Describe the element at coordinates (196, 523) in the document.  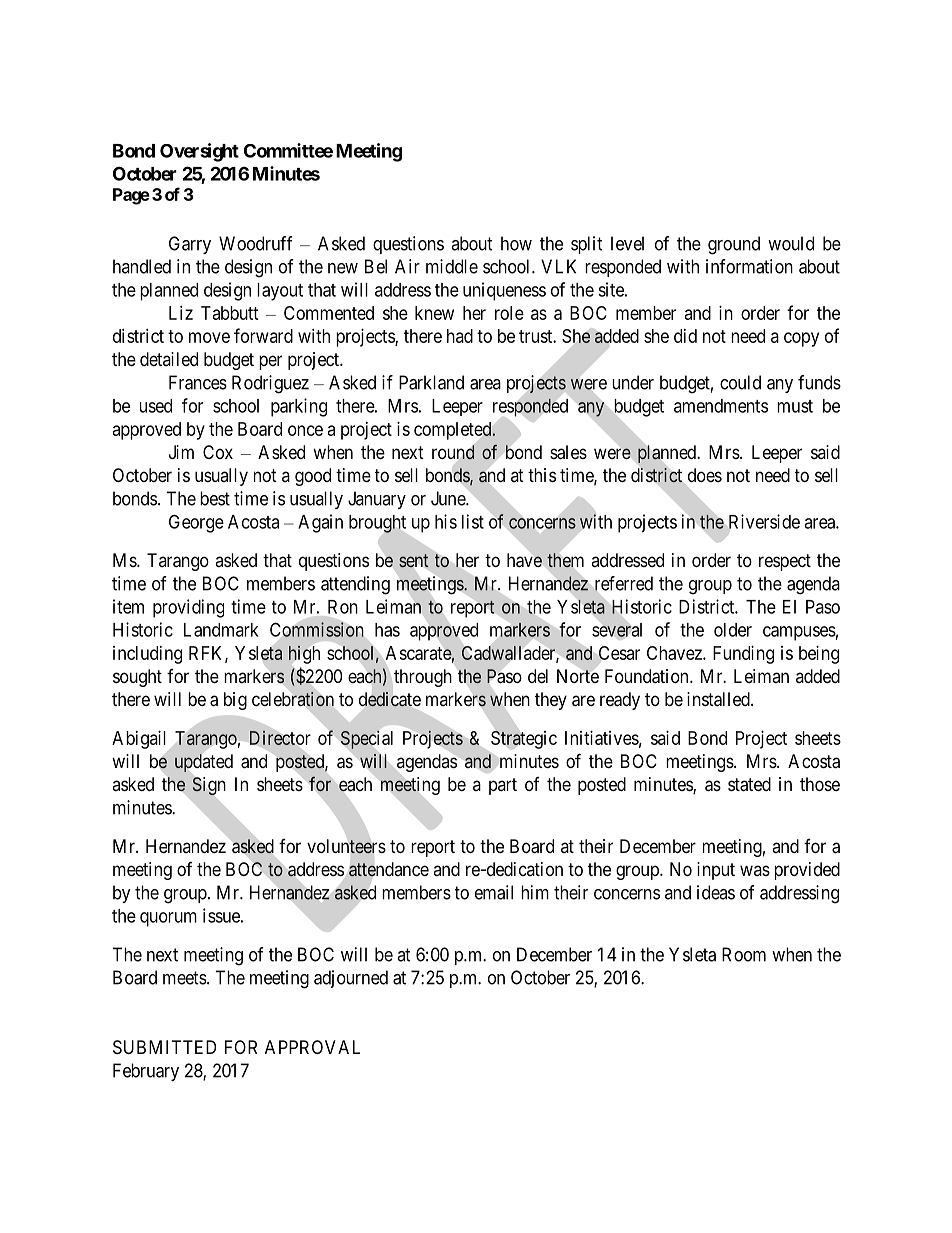
I see `George` at that location.
